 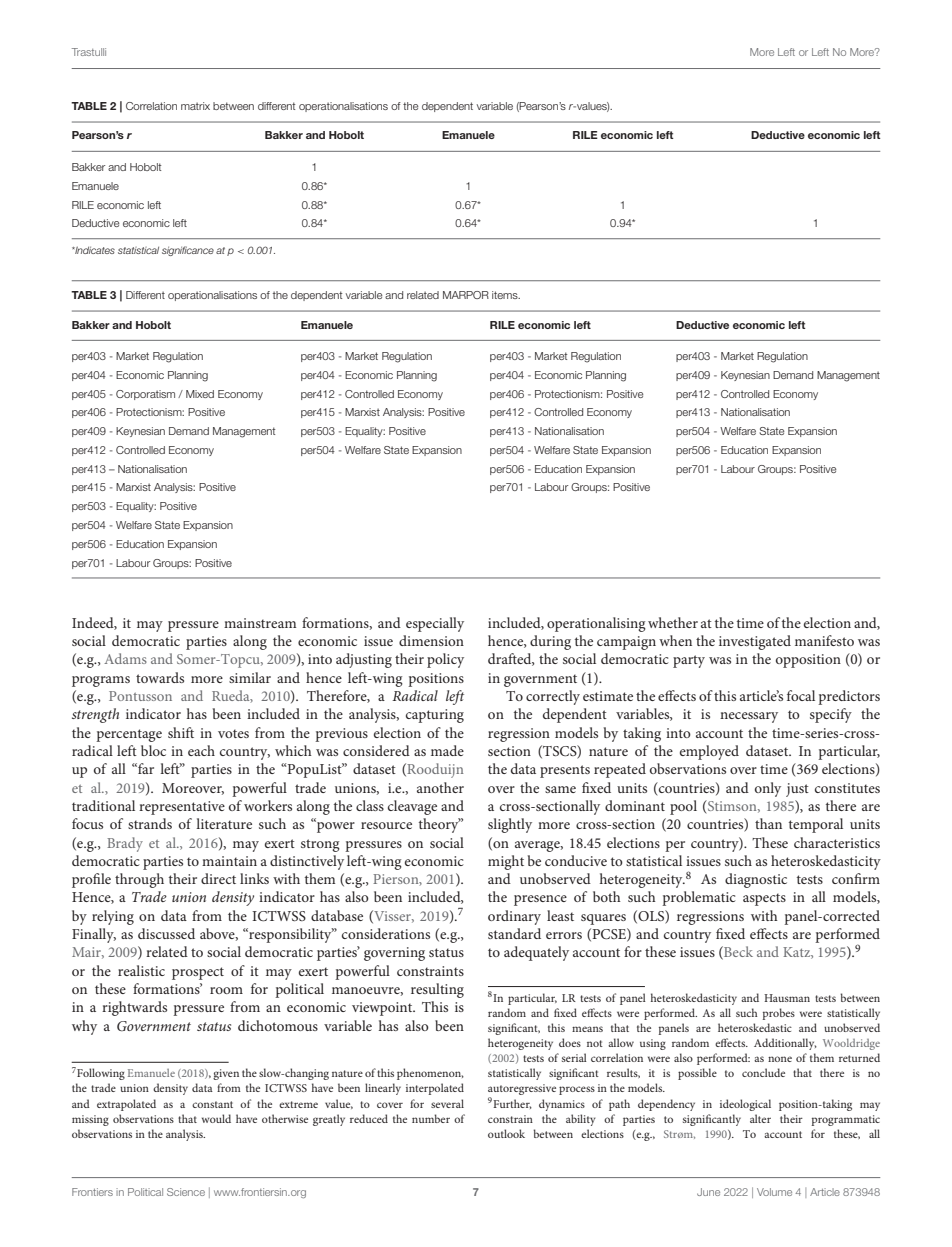 I want to click on items, so click(x=506, y=295).
